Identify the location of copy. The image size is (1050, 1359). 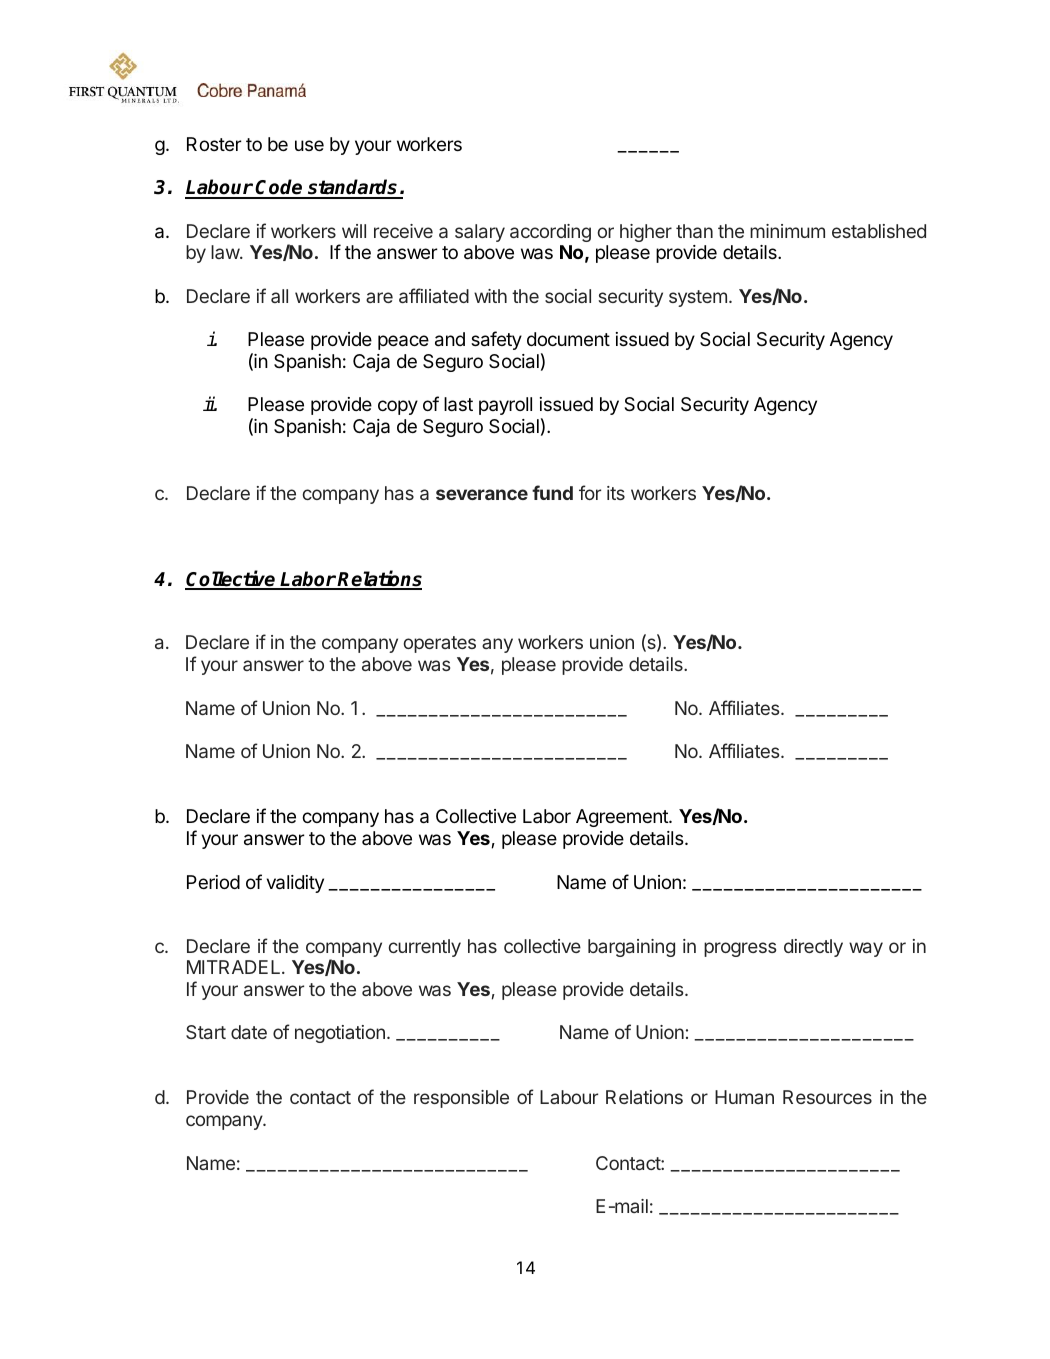
(398, 407).
